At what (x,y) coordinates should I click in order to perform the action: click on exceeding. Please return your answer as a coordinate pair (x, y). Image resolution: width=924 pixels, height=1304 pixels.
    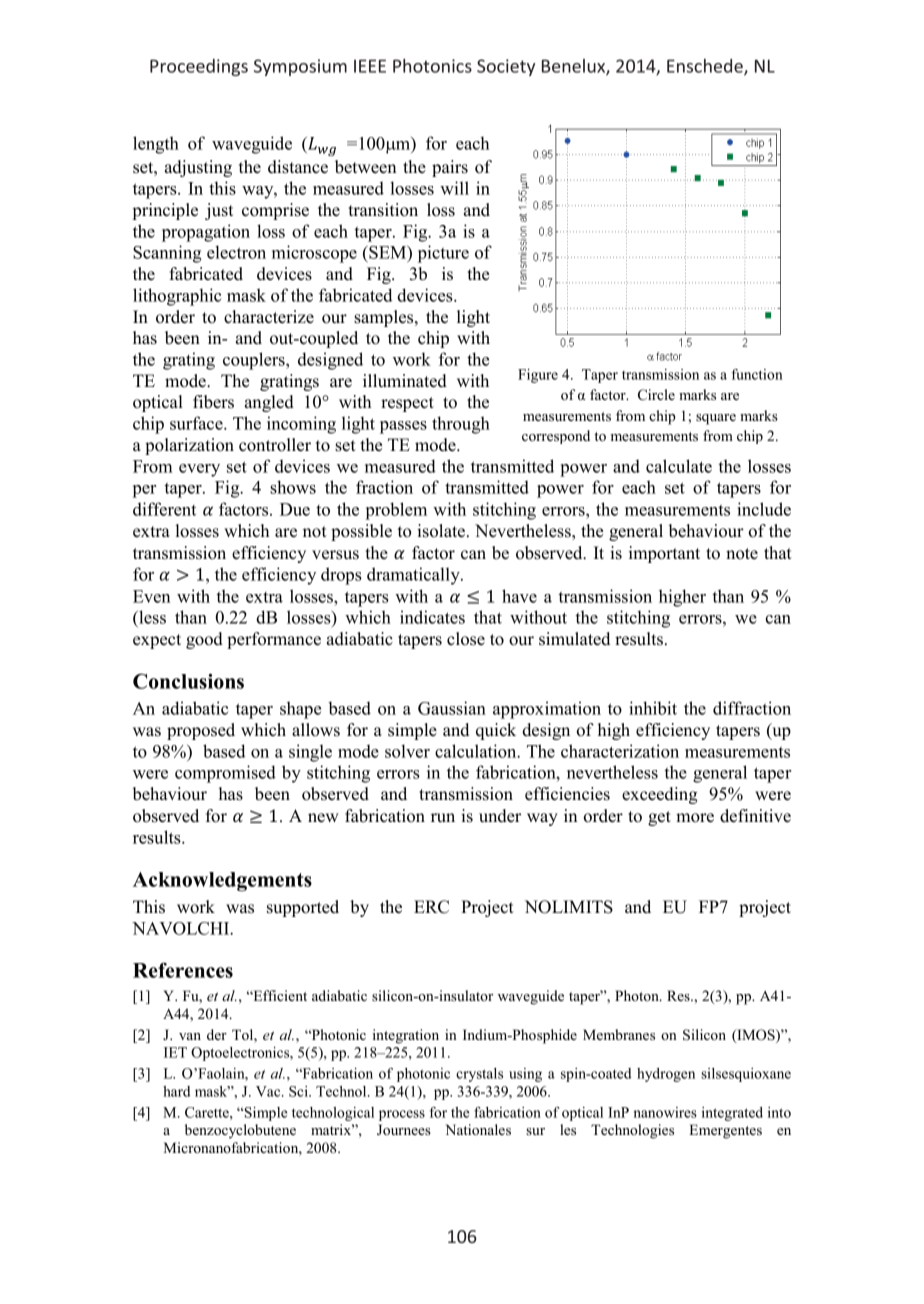
    Looking at the image, I should click on (660, 795).
